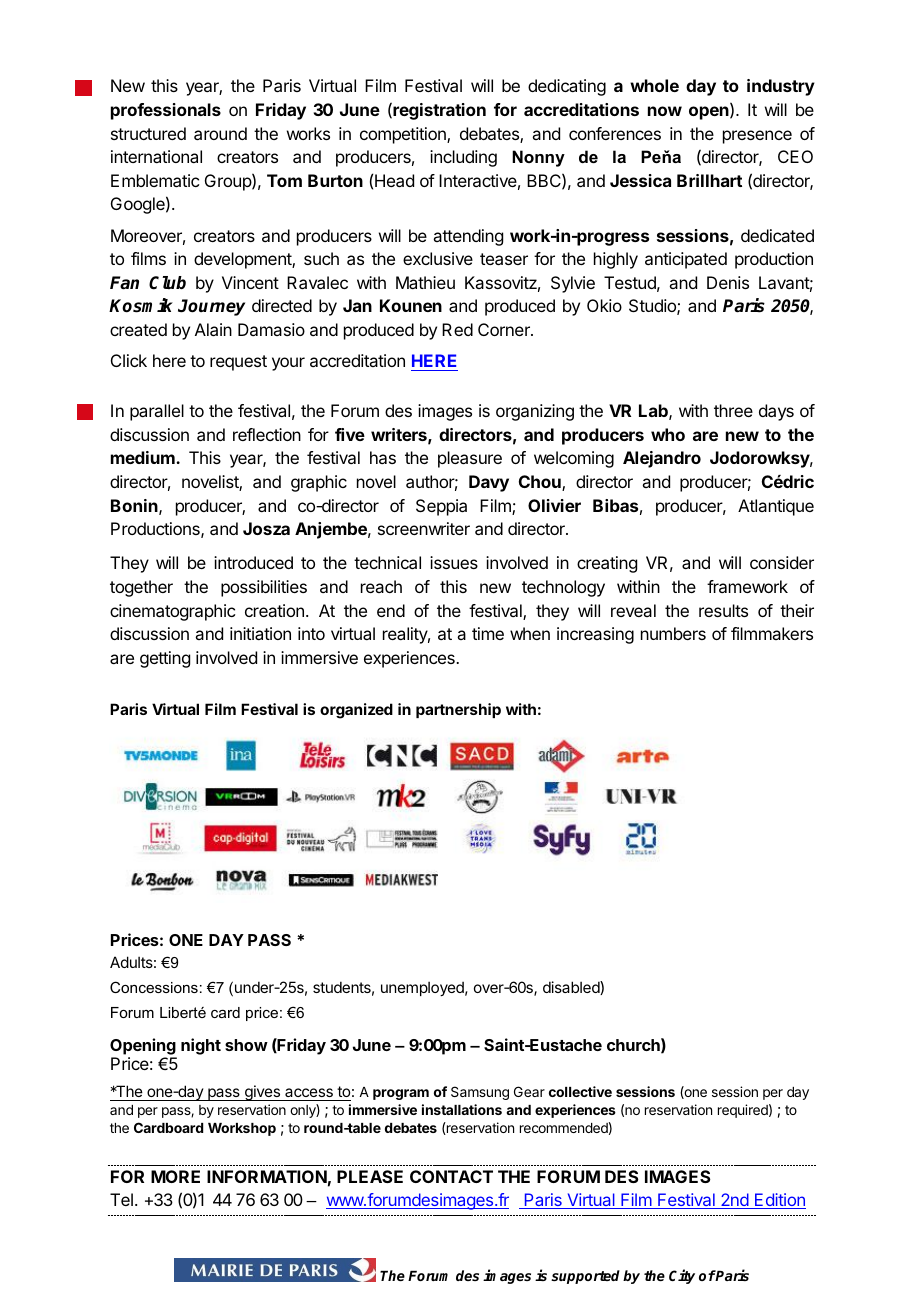  Describe the element at coordinates (213, 329) in the screenshot. I see `Alain` at that location.
